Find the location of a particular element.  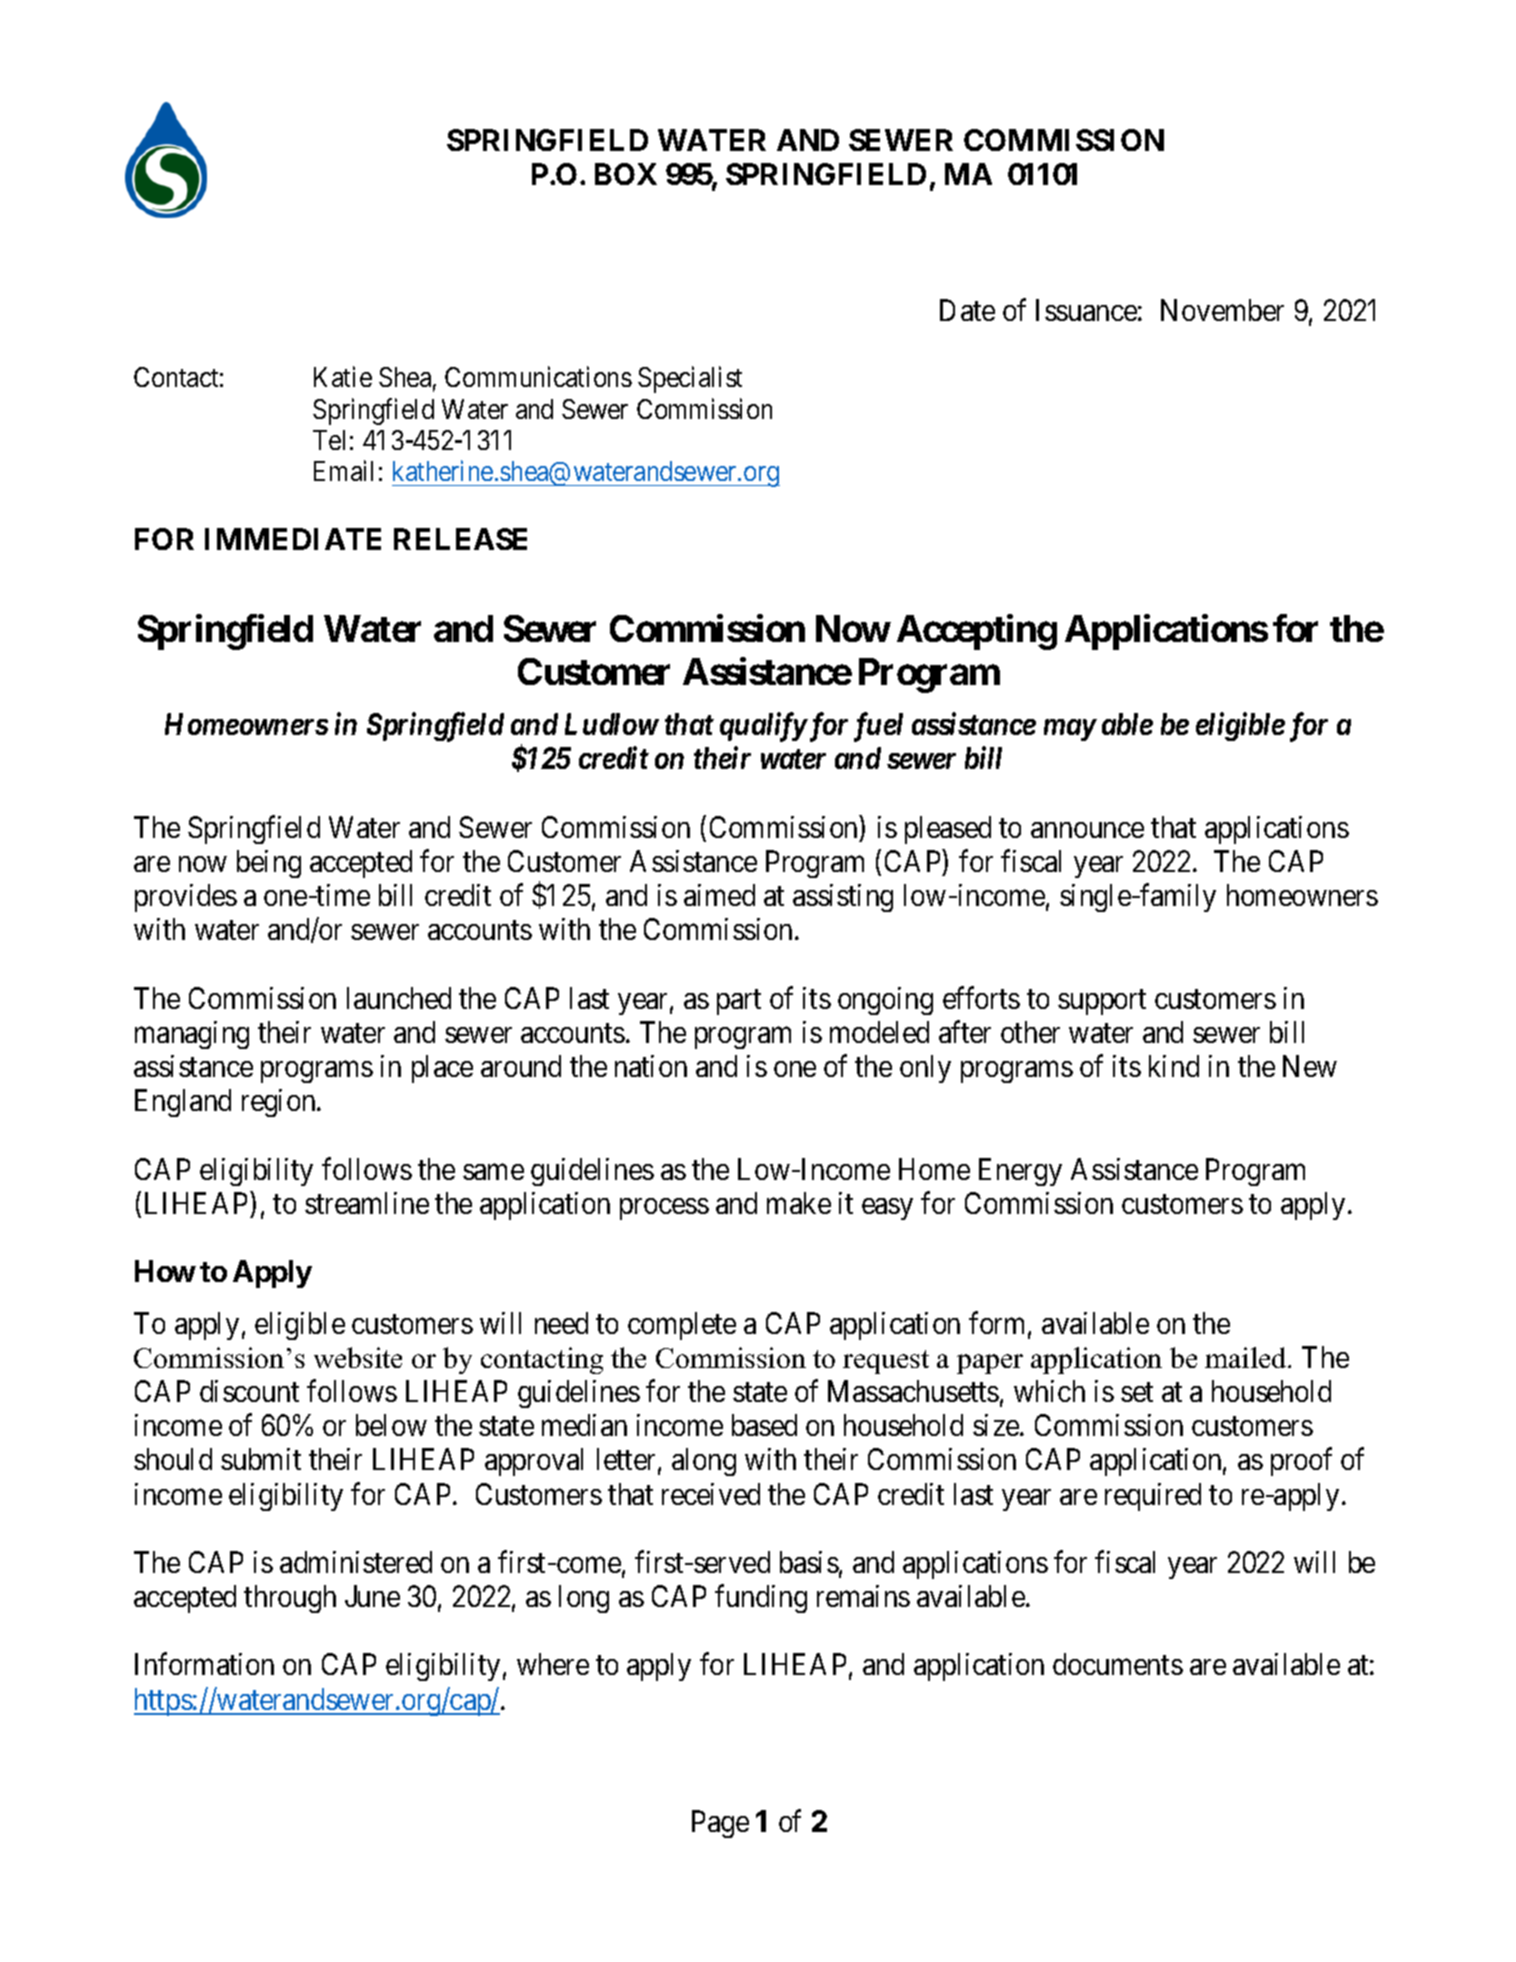

BOX is located at coordinates (626, 174).
